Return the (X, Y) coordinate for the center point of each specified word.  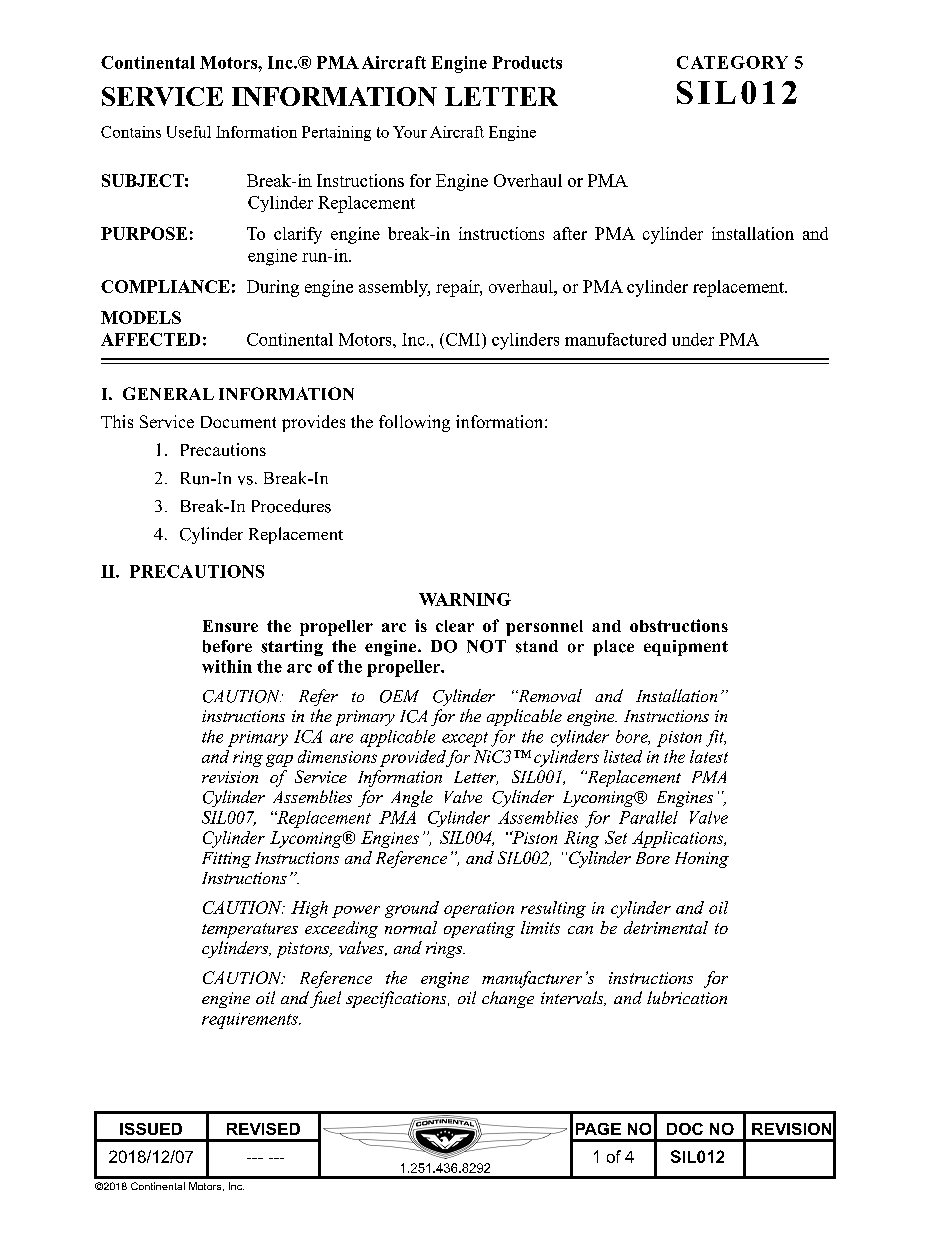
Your (410, 132)
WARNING (465, 599)
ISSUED (151, 1129)
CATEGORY (732, 62)
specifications (397, 999)
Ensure (230, 626)
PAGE (598, 1129)
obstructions (679, 625)
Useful (189, 132)
